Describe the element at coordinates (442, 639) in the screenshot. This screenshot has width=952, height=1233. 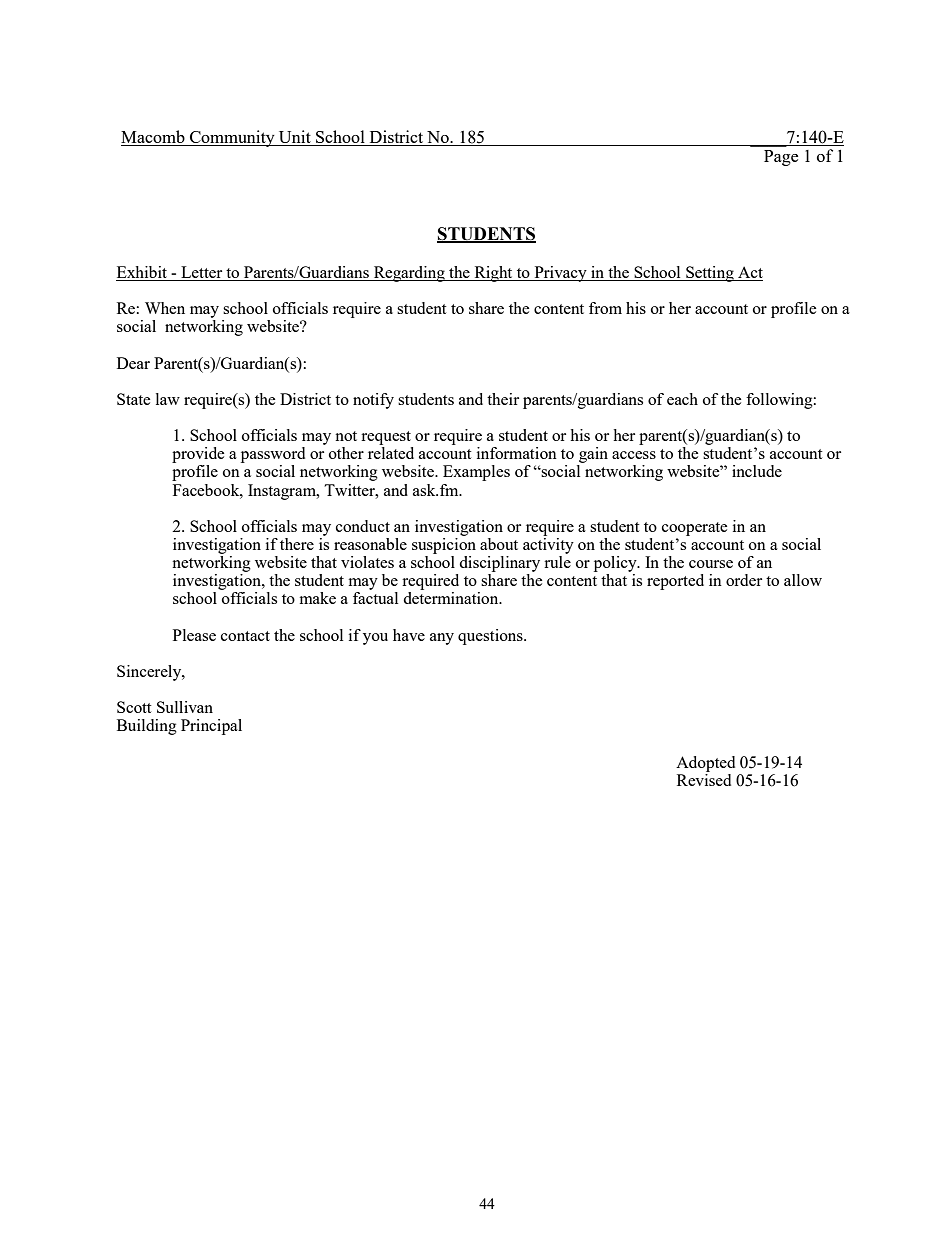
I see `any` at that location.
